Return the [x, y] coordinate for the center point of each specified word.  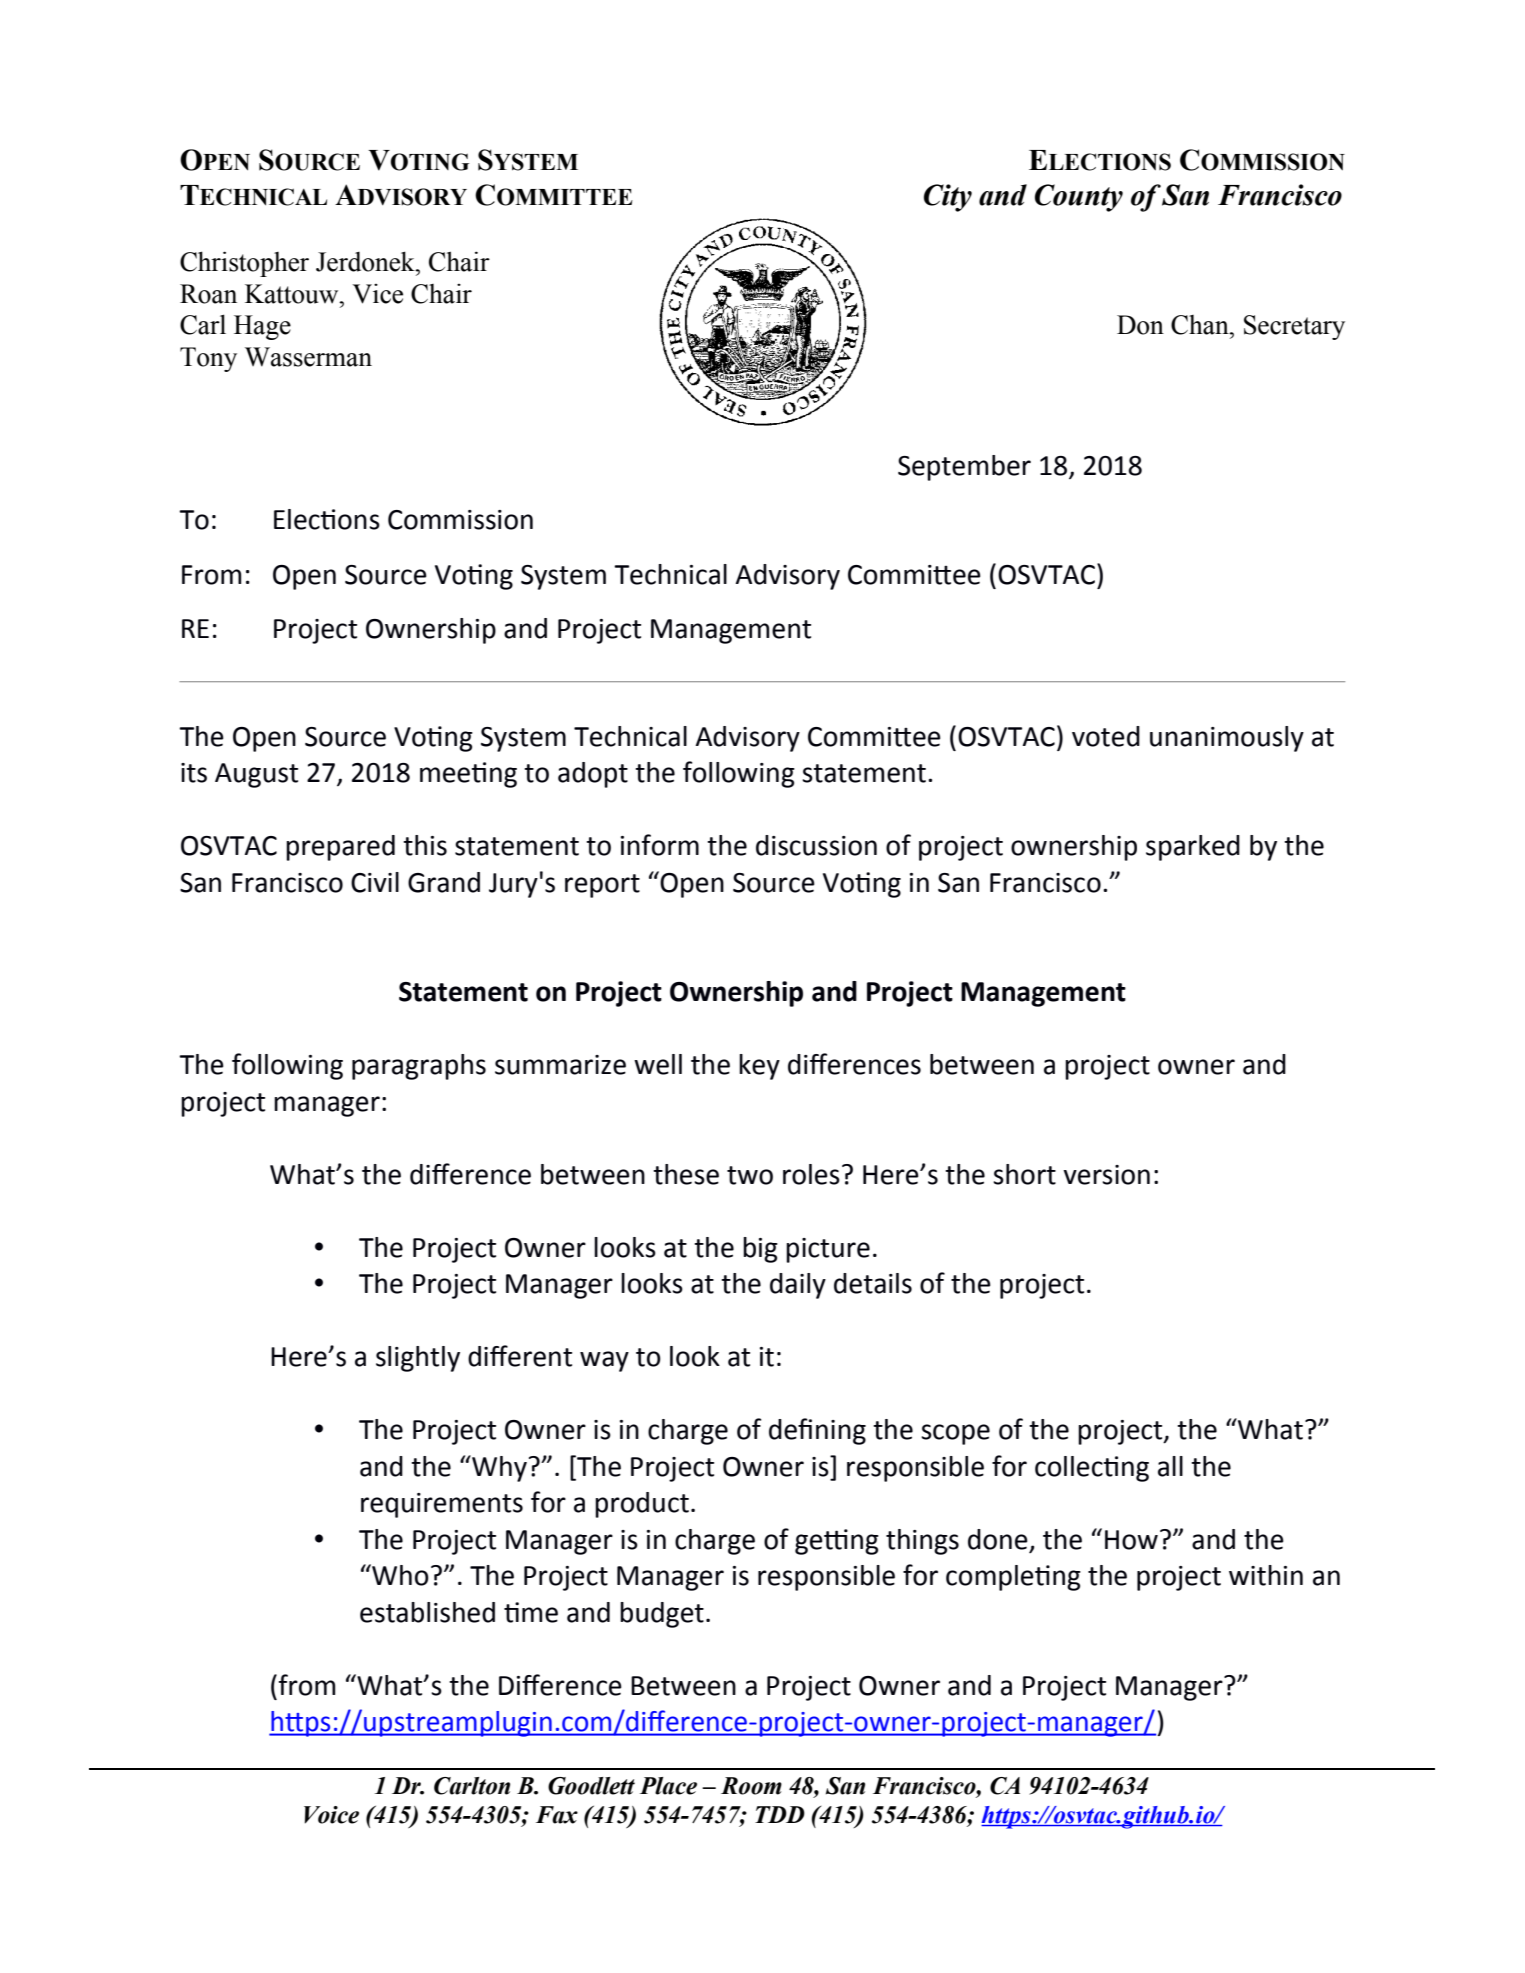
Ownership [736, 994]
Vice [377, 294]
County [1079, 198]
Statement [463, 992]
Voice [331, 1815]
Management [1043, 994]
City [948, 198]
